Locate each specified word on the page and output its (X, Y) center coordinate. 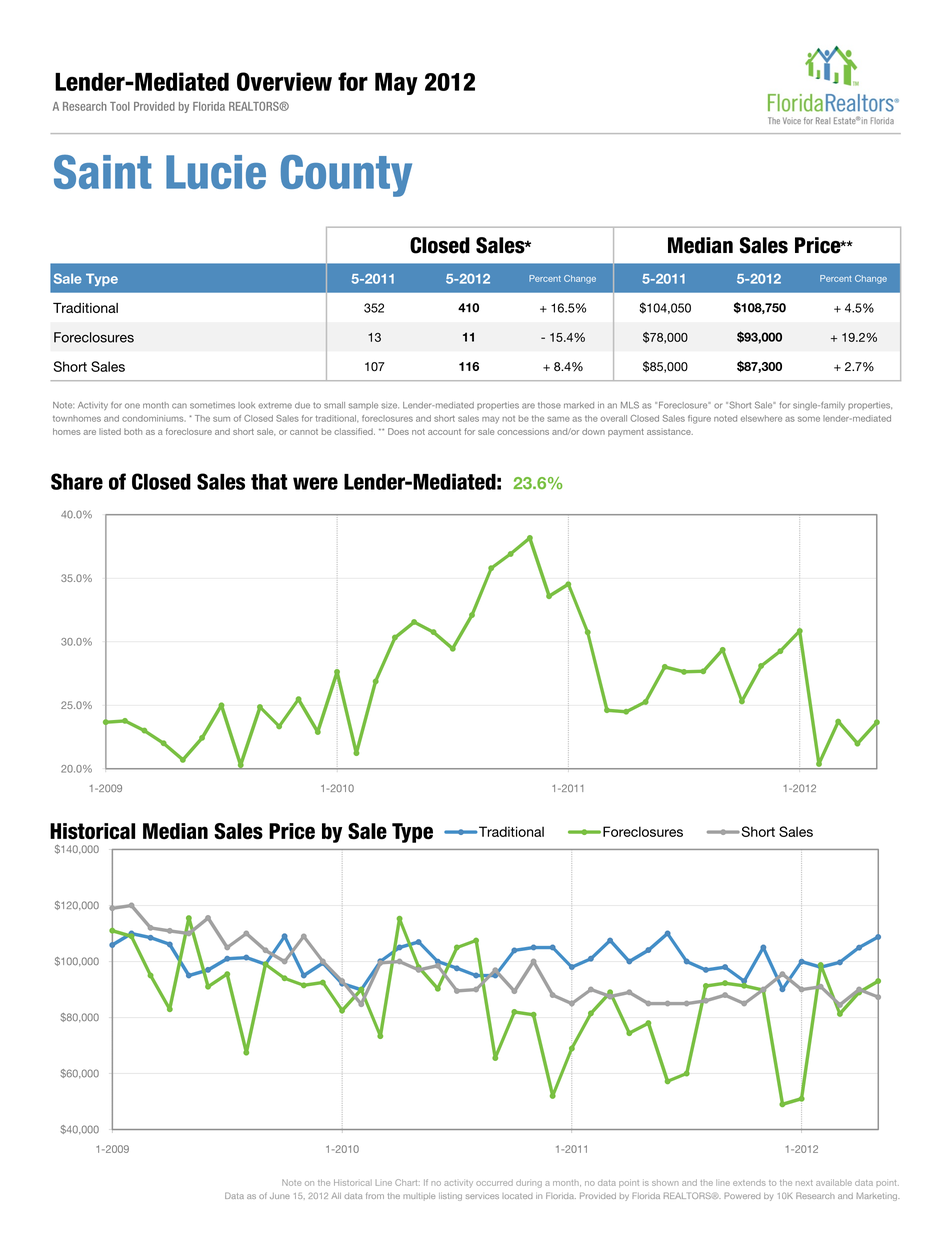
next (804, 1183)
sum (221, 419)
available (834, 1182)
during (529, 1183)
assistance (670, 432)
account (444, 432)
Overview (284, 81)
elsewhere (761, 418)
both (133, 431)
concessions (523, 431)
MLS (630, 405)
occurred (494, 1183)
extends (749, 1183)
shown (665, 1183)
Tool (120, 106)
